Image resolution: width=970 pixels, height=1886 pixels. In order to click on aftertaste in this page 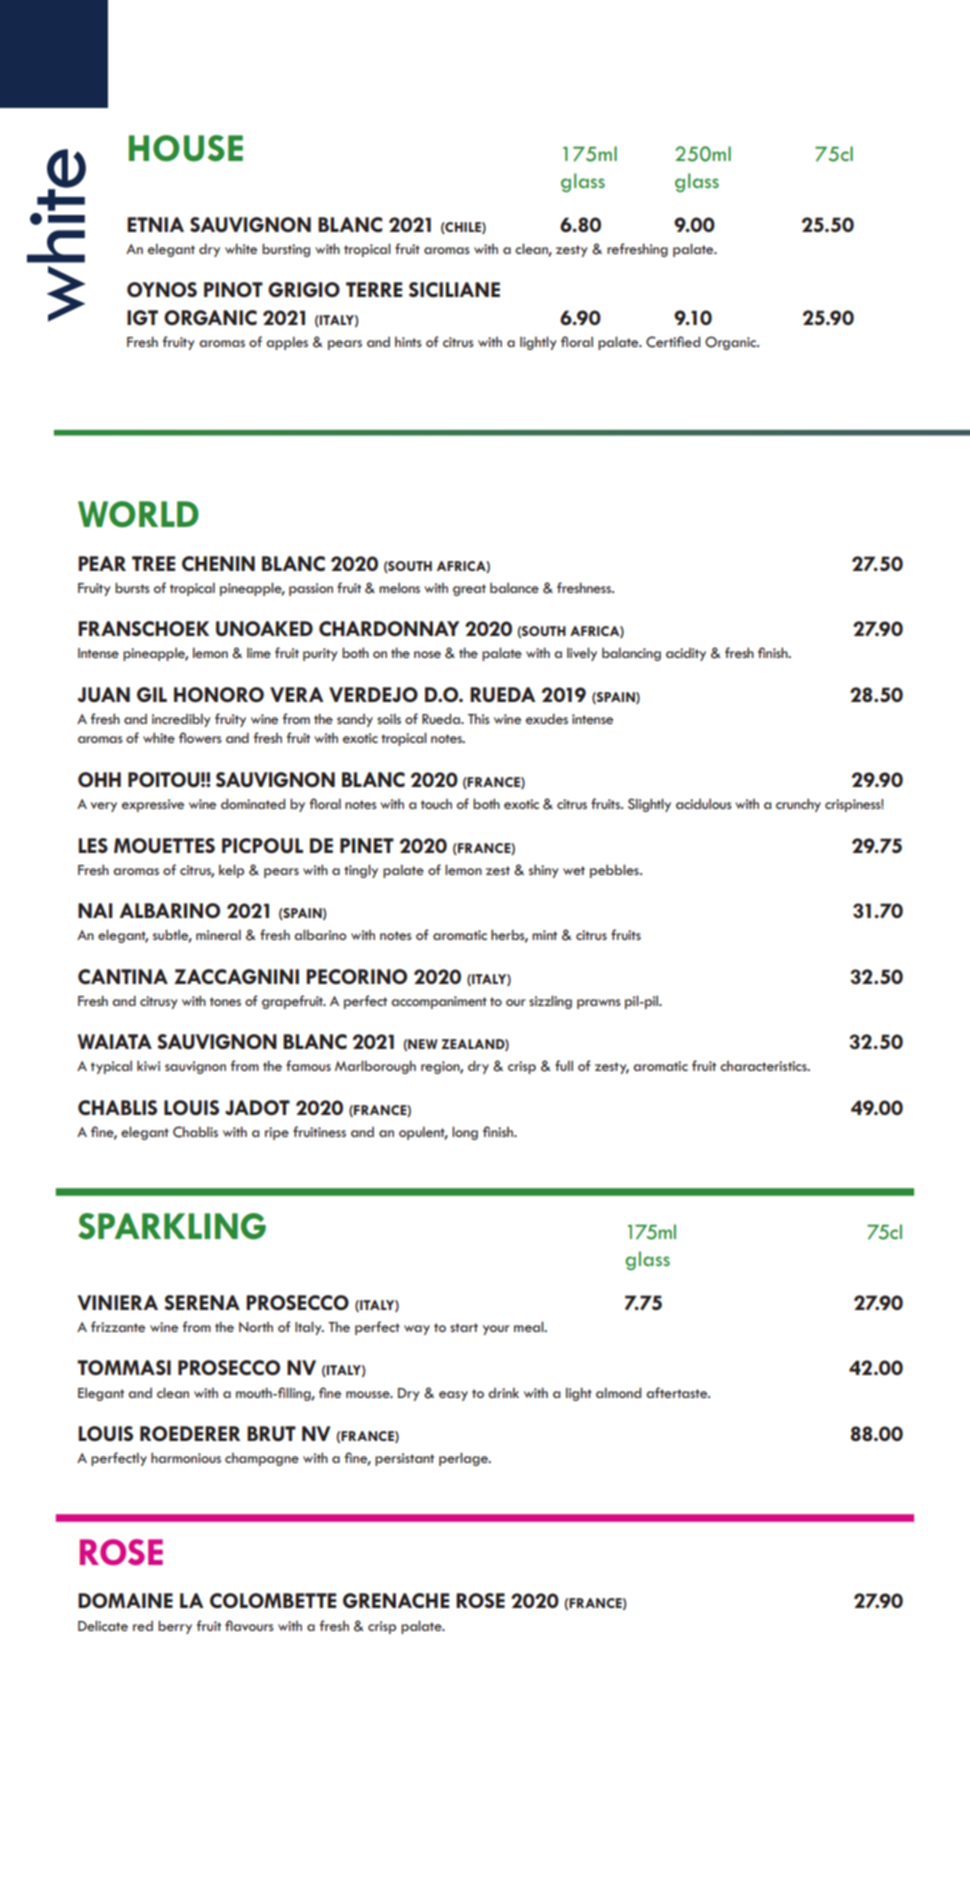, I will do `click(678, 1392)`.
